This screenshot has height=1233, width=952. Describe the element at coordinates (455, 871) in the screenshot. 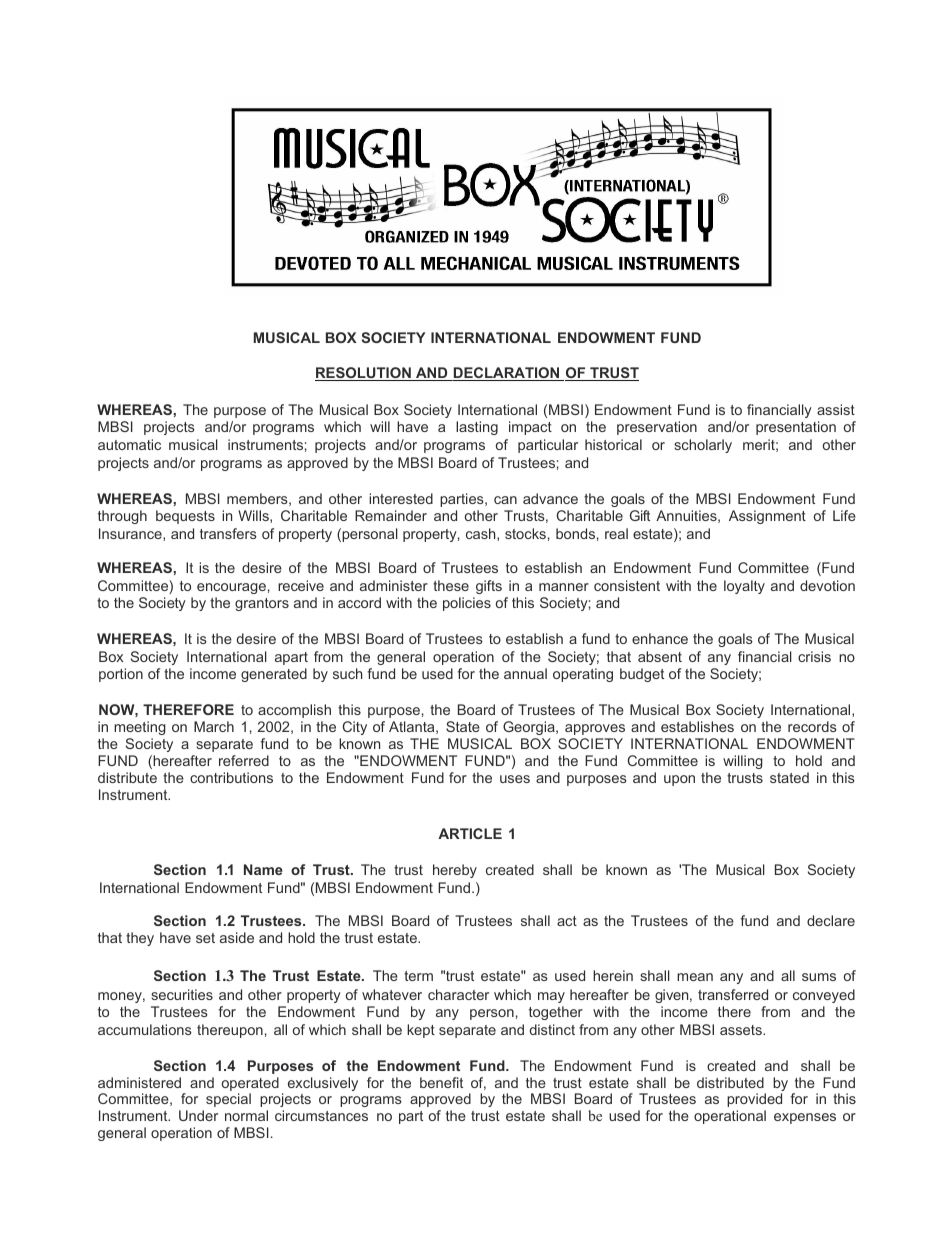

I see `hereby` at that location.
